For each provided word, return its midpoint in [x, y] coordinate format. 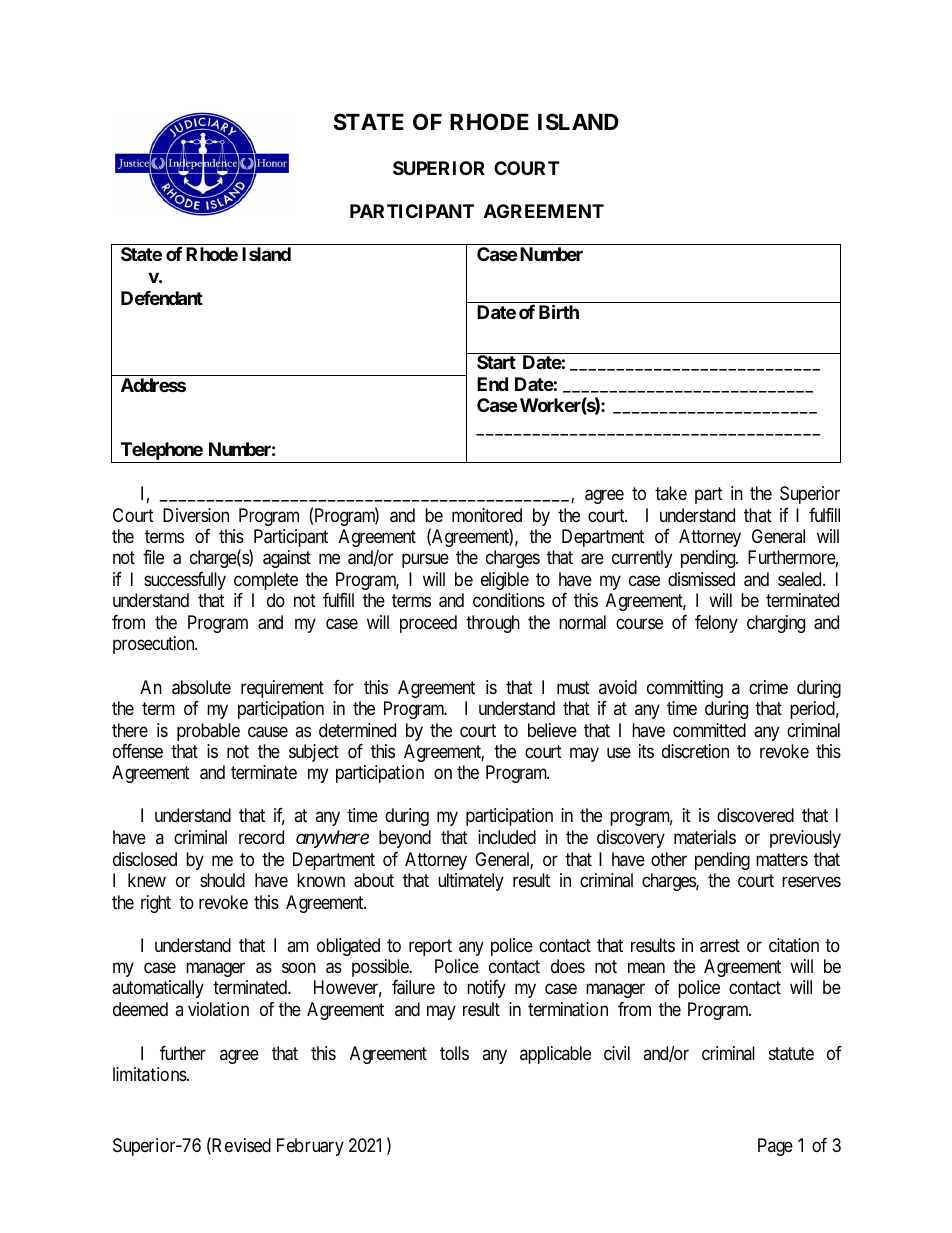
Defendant [162, 298]
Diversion [196, 515]
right [156, 904]
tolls [454, 1053]
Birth [559, 311]
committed [709, 730]
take [671, 493]
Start [496, 362]
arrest [720, 946]
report [430, 947]
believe [552, 730]
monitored [487, 515]
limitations [150, 1074]
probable [208, 732]
